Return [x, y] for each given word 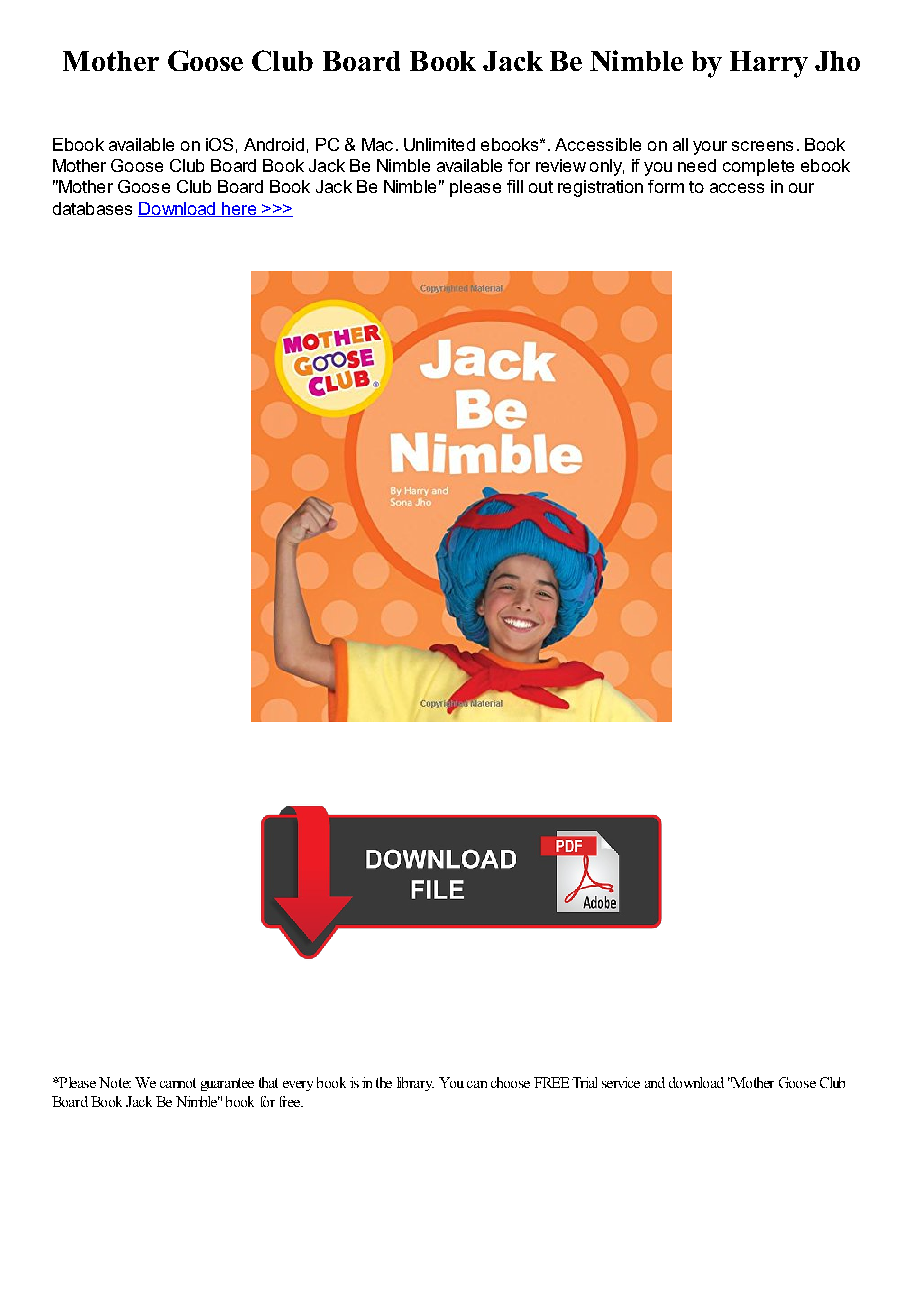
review [561, 165]
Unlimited [439, 144]
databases [92, 208]
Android [274, 144]
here [239, 209]
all [680, 144]
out [541, 187]
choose [510, 1082]
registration [600, 188]
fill [515, 186]
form [666, 186]
